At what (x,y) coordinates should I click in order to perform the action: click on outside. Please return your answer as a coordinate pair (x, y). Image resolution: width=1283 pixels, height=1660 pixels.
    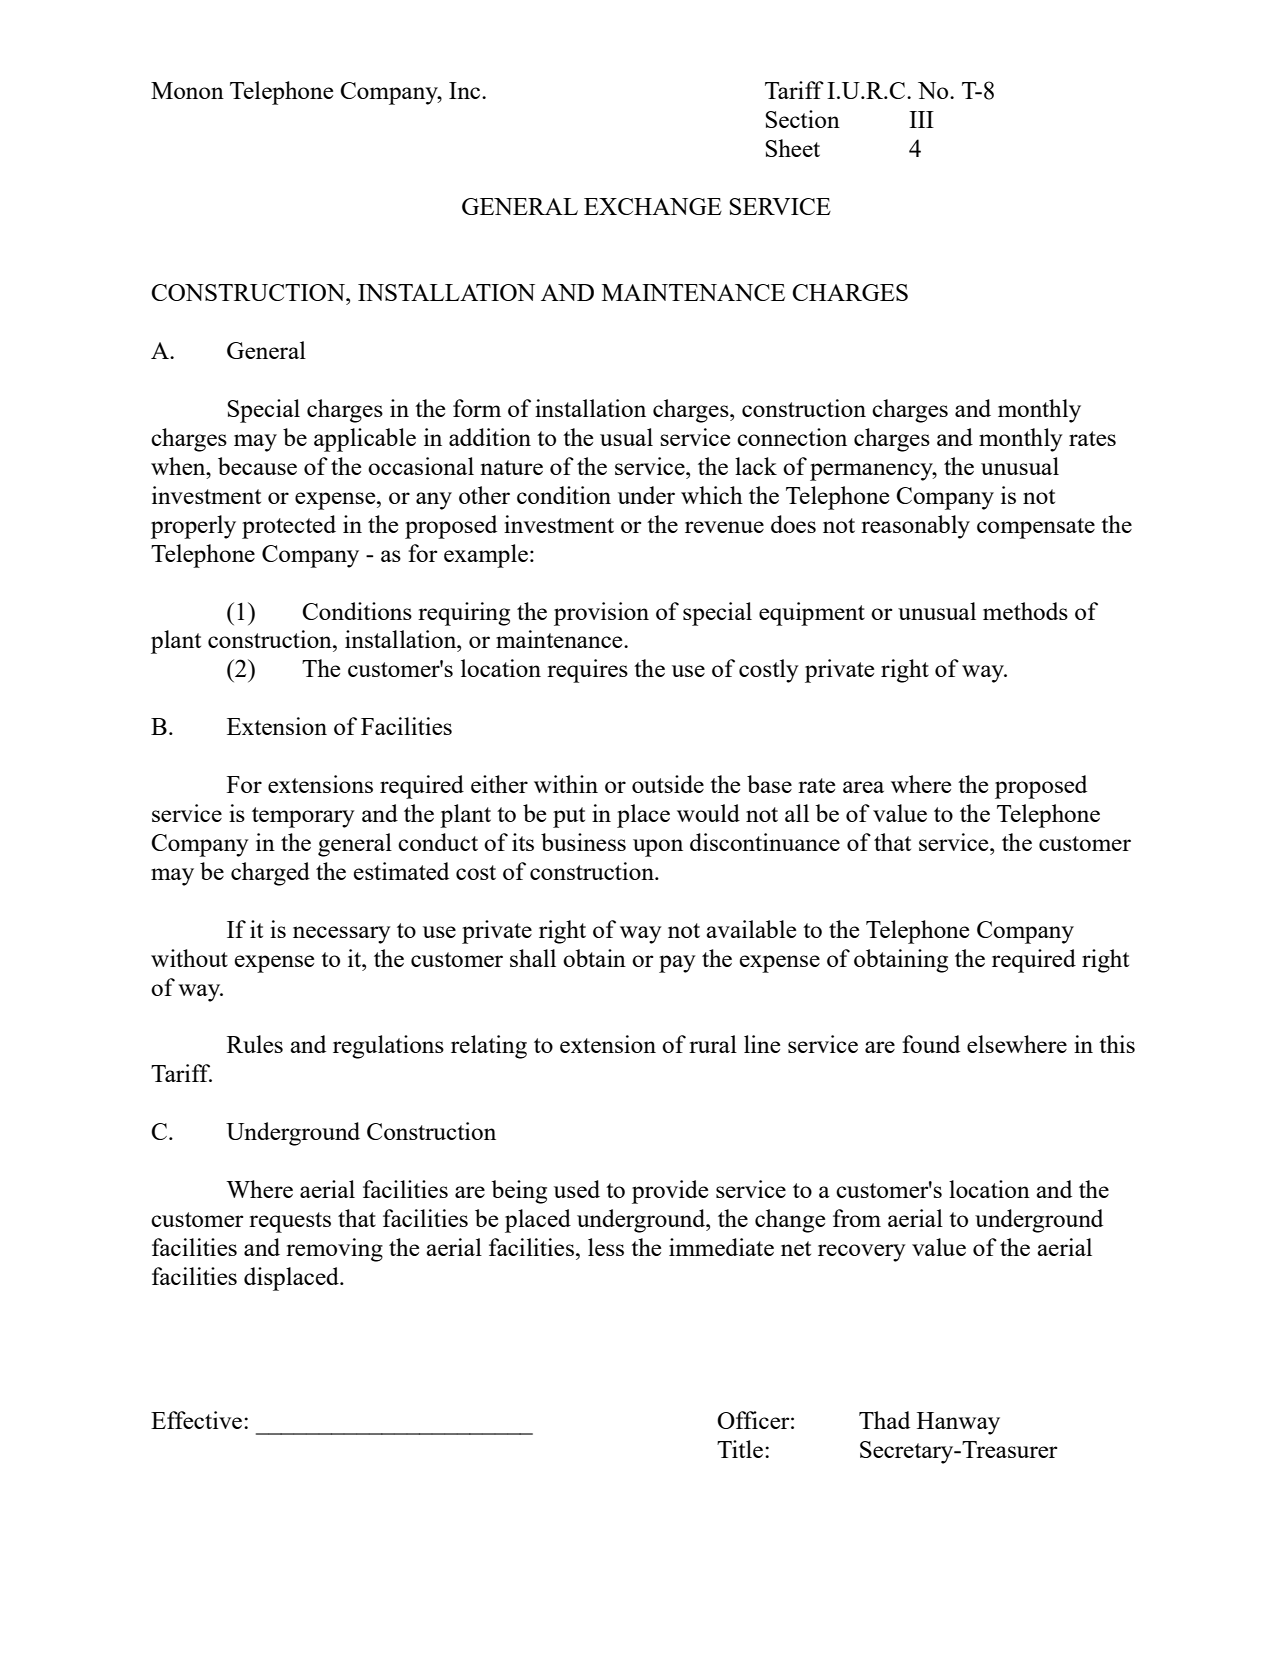
    Looking at the image, I should click on (668, 784).
